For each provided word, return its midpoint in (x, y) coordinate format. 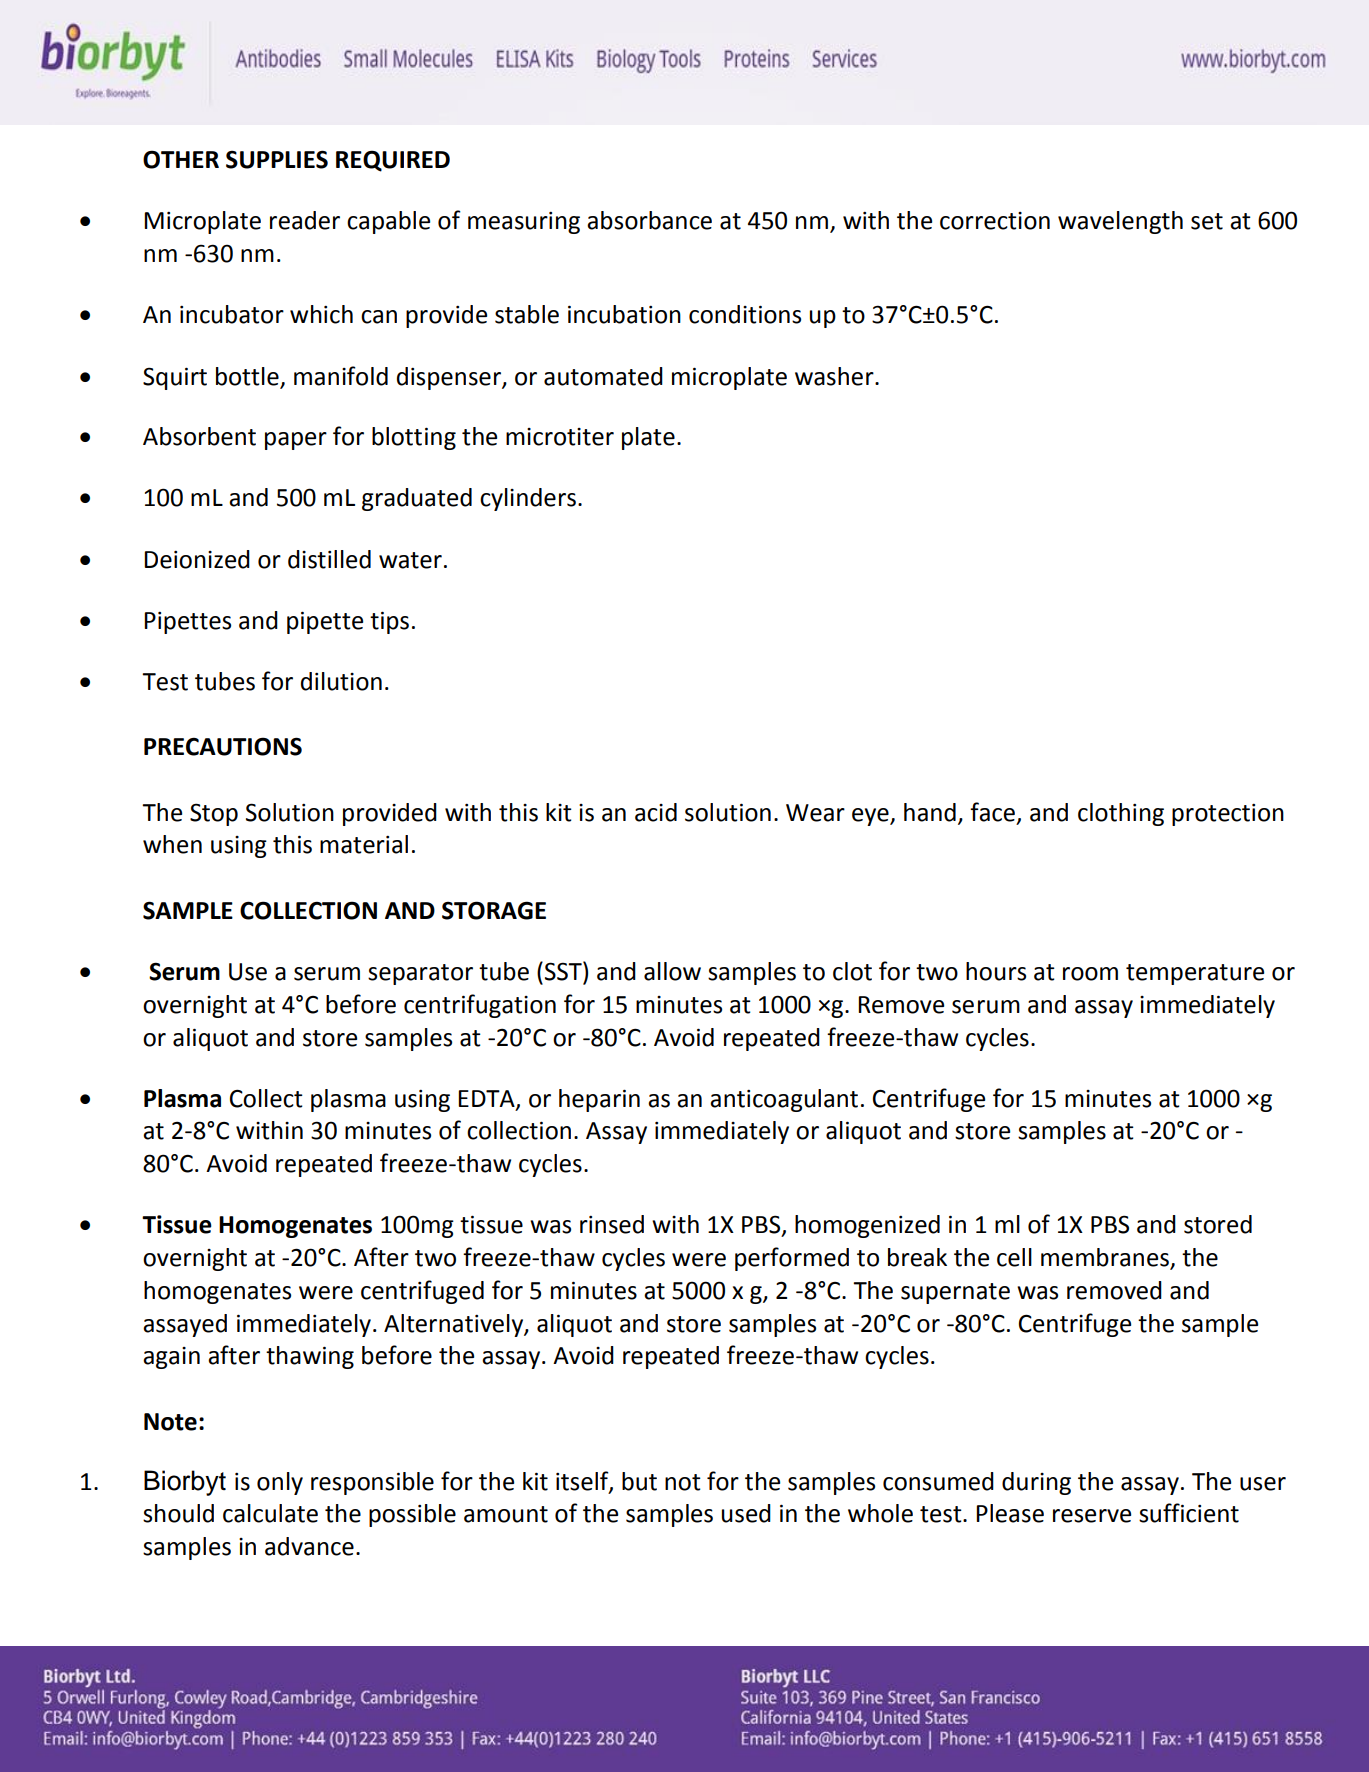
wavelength (1120, 222)
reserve (1092, 1516)
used (746, 1513)
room (1090, 974)
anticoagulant (784, 1100)
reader (305, 220)
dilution (341, 681)
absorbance (649, 220)
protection (1228, 815)
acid (656, 812)
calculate (270, 1513)
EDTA (487, 1099)
